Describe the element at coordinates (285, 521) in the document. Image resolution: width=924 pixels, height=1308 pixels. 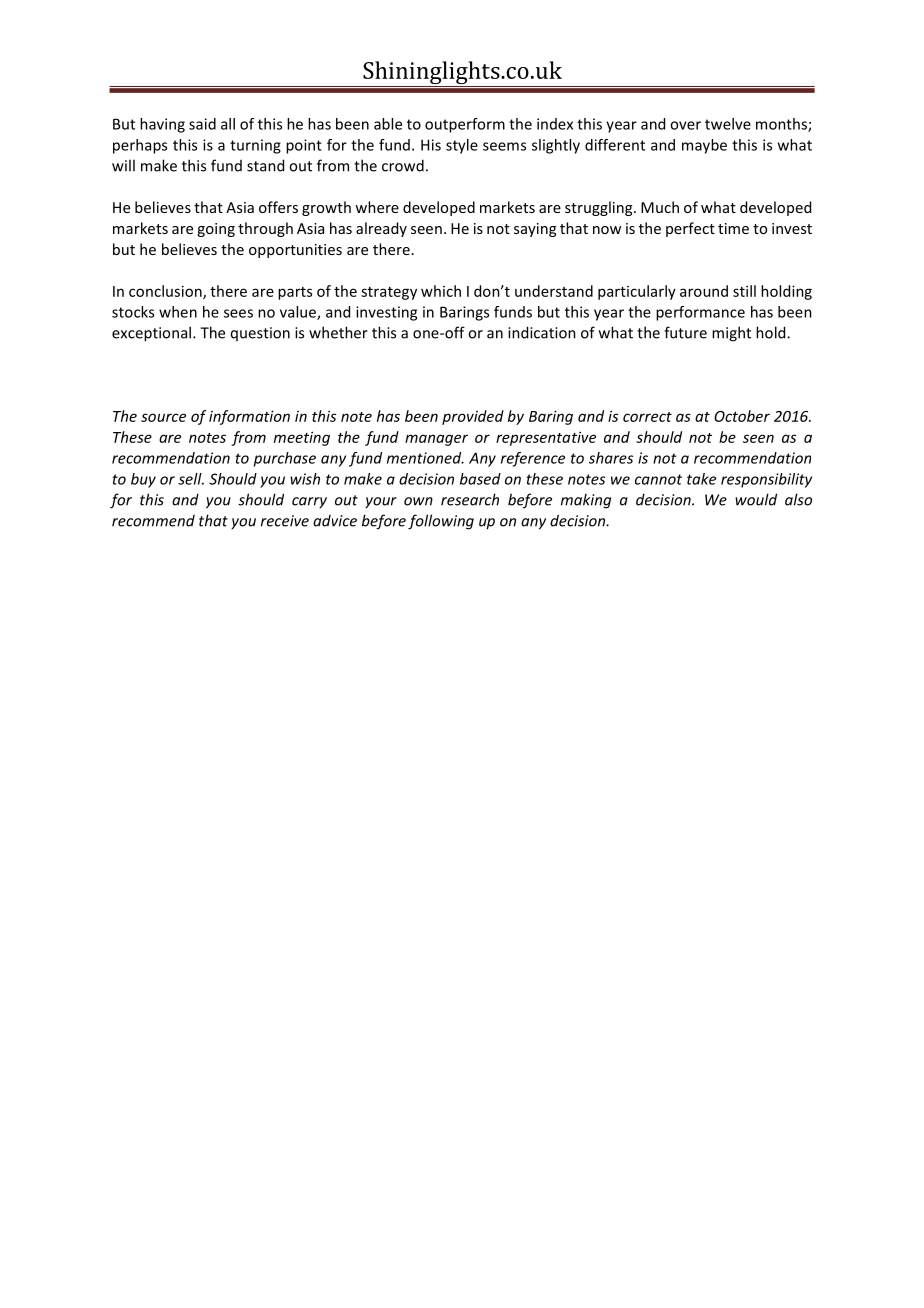
I see `receive` at that location.
